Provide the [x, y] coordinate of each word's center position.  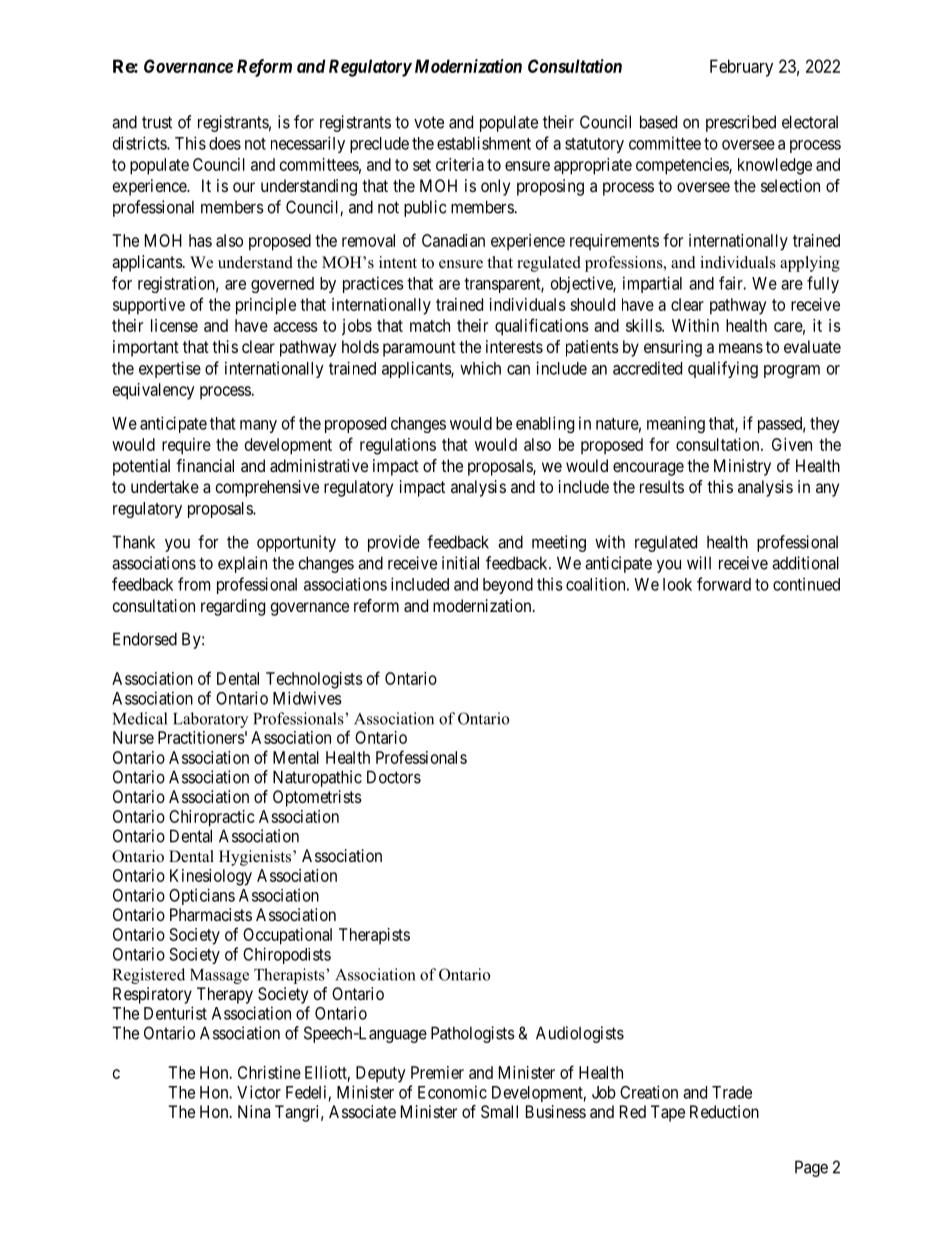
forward [724, 584]
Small [499, 1111]
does [225, 143]
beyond [508, 586]
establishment [484, 143]
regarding [233, 607]
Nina [254, 1111]
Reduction [724, 1111]
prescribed [741, 123]
